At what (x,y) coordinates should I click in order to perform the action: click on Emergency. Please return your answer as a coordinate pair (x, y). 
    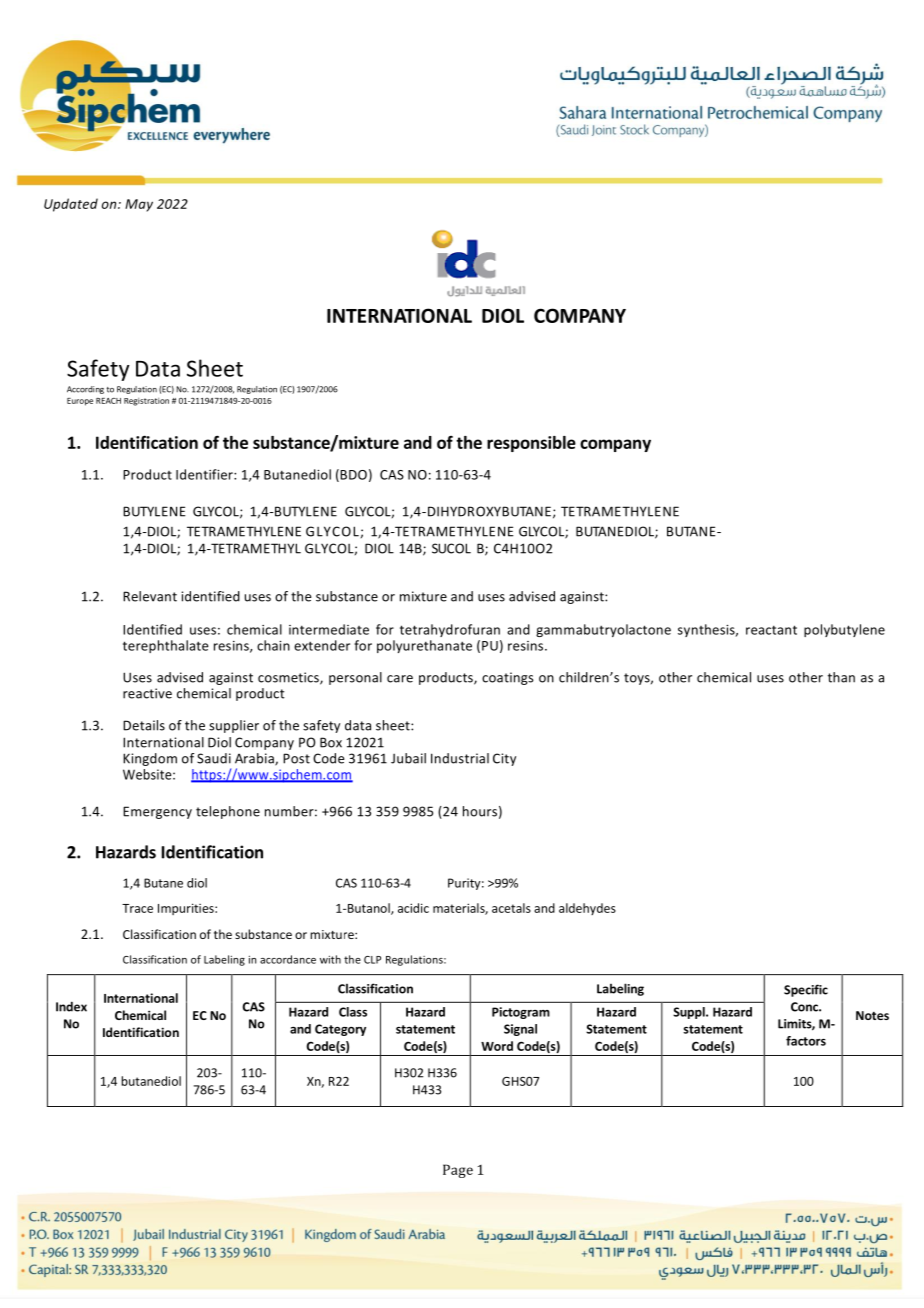
    Looking at the image, I should click on (157, 812).
